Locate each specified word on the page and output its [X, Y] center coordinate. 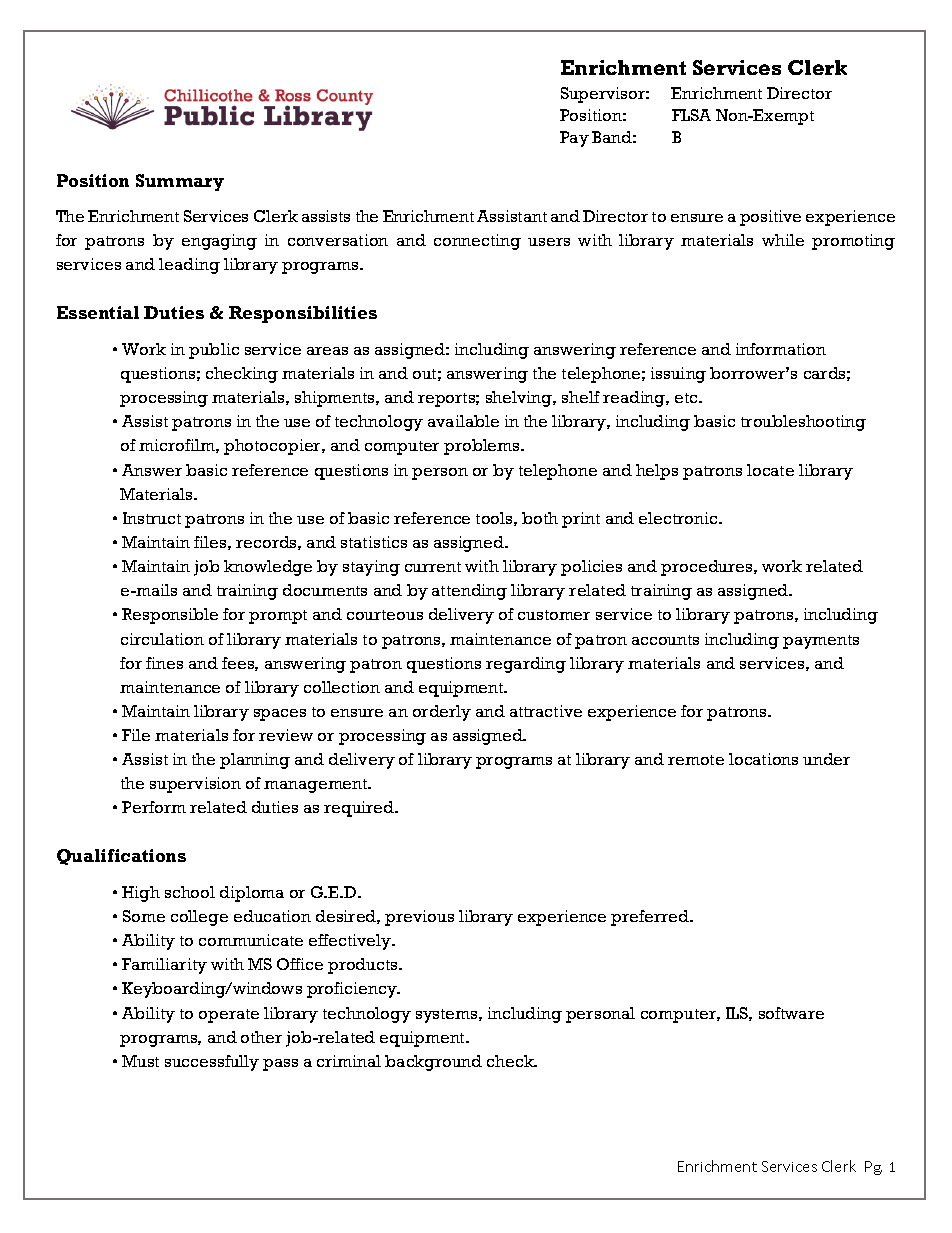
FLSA [691, 115]
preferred [651, 918]
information [781, 349]
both [540, 518]
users [549, 242]
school [190, 892]
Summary [180, 182]
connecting [477, 242]
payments [821, 642]
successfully [212, 1063]
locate [770, 470]
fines [164, 663]
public [214, 351]
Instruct [152, 518]
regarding [526, 665]
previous [419, 918]
